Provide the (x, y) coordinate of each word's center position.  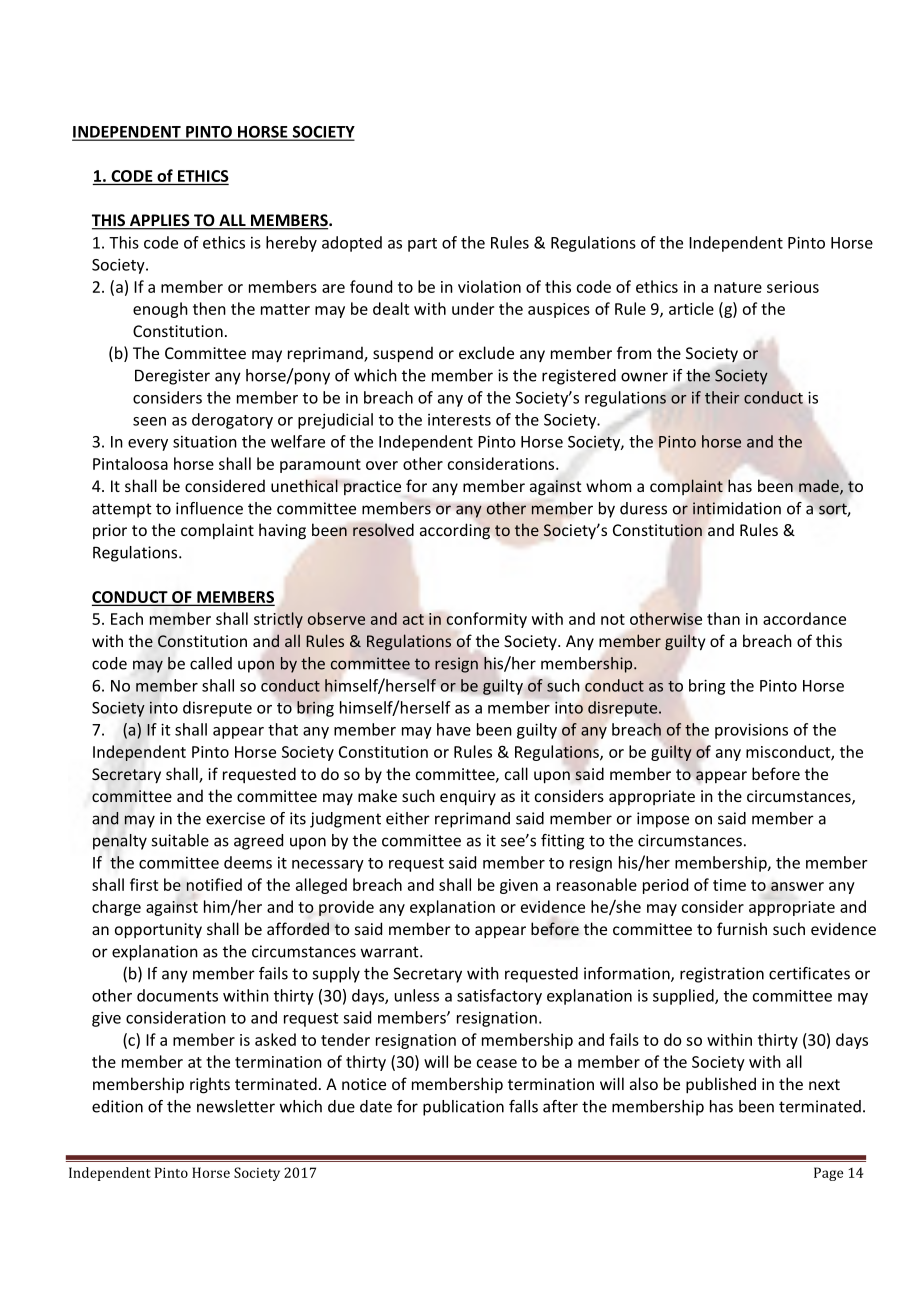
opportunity (158, 931)
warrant (391, 952)
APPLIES (159, 221)
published (721, 1085)
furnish (742, 928)
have (454, 729)
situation (205, 441)
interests (459, 420)
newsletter (236, 1106)
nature (738, 287)
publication (463, 1108)
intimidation (737, 508)
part (422, 245)
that (283, 729)
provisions (751, 731)
